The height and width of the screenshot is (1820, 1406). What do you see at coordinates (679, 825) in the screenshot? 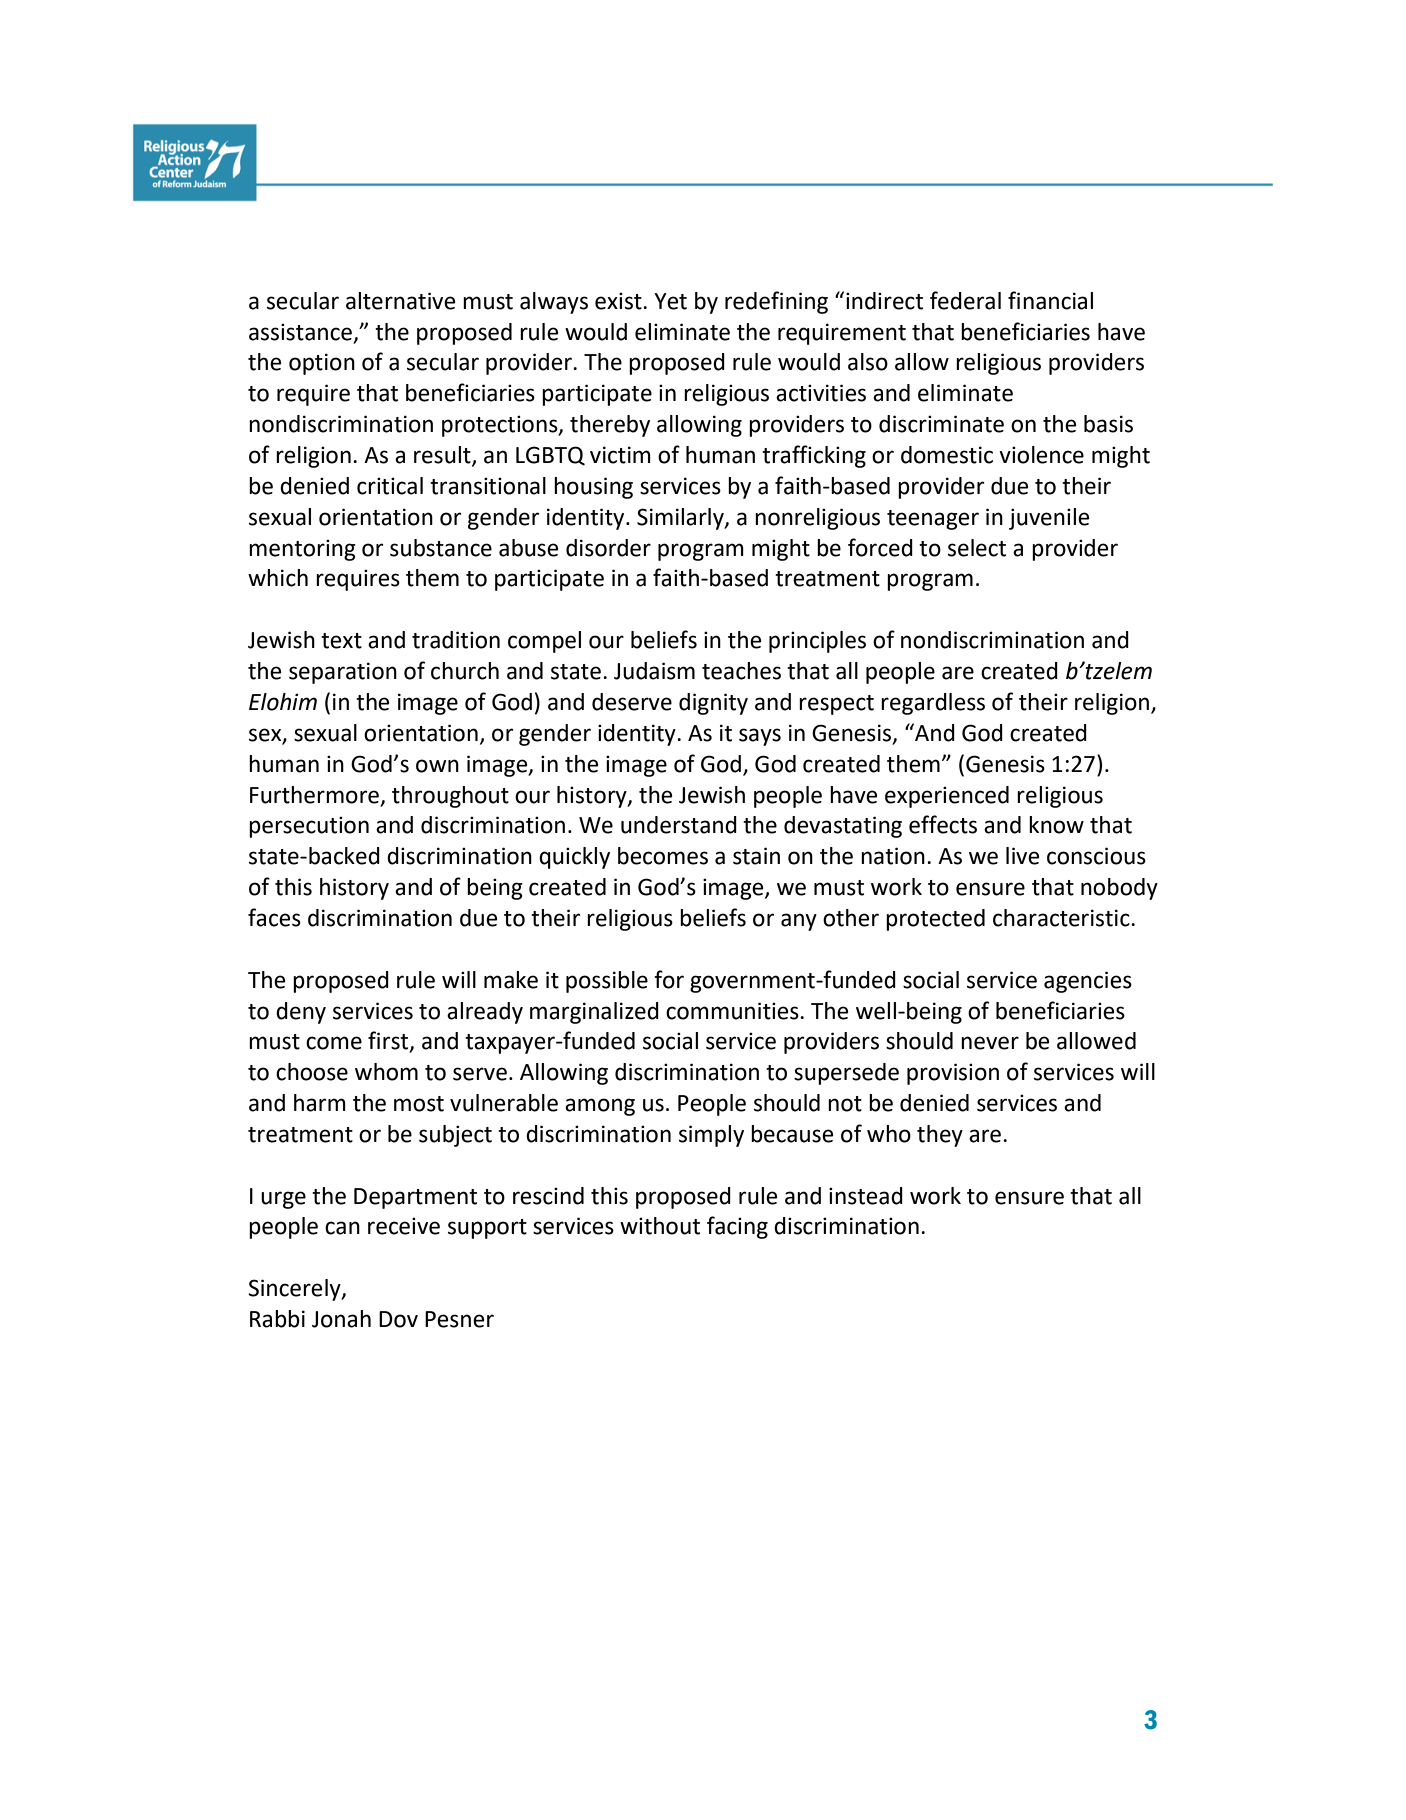
I see `understand` at bounding box center [679, 825].
